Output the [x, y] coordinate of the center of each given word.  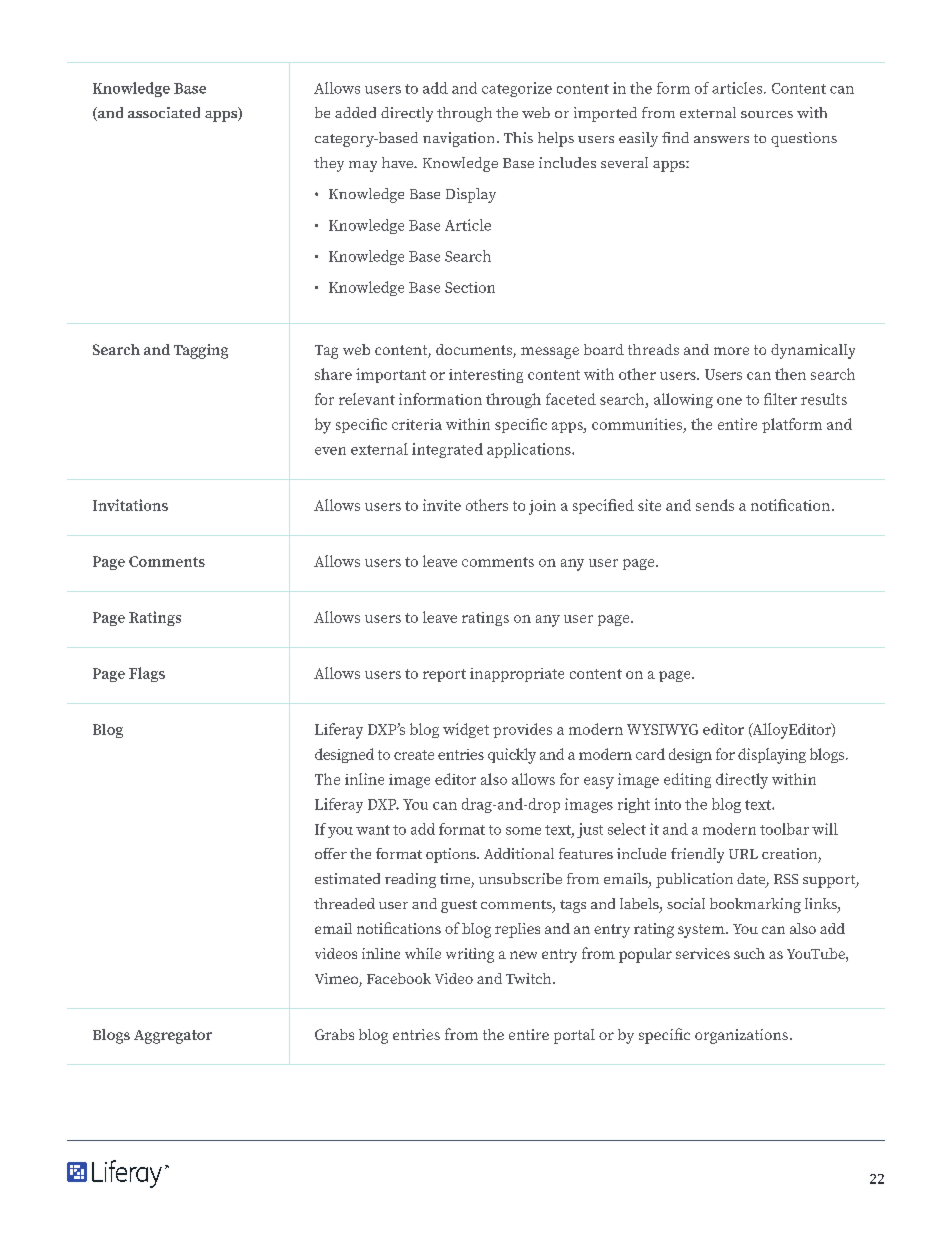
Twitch [530, 978]
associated [164, 112]
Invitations [130, 505]
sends [715, 505]
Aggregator [173, 1037]
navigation [458, 139]
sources [767, 114]
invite [442, 505]
